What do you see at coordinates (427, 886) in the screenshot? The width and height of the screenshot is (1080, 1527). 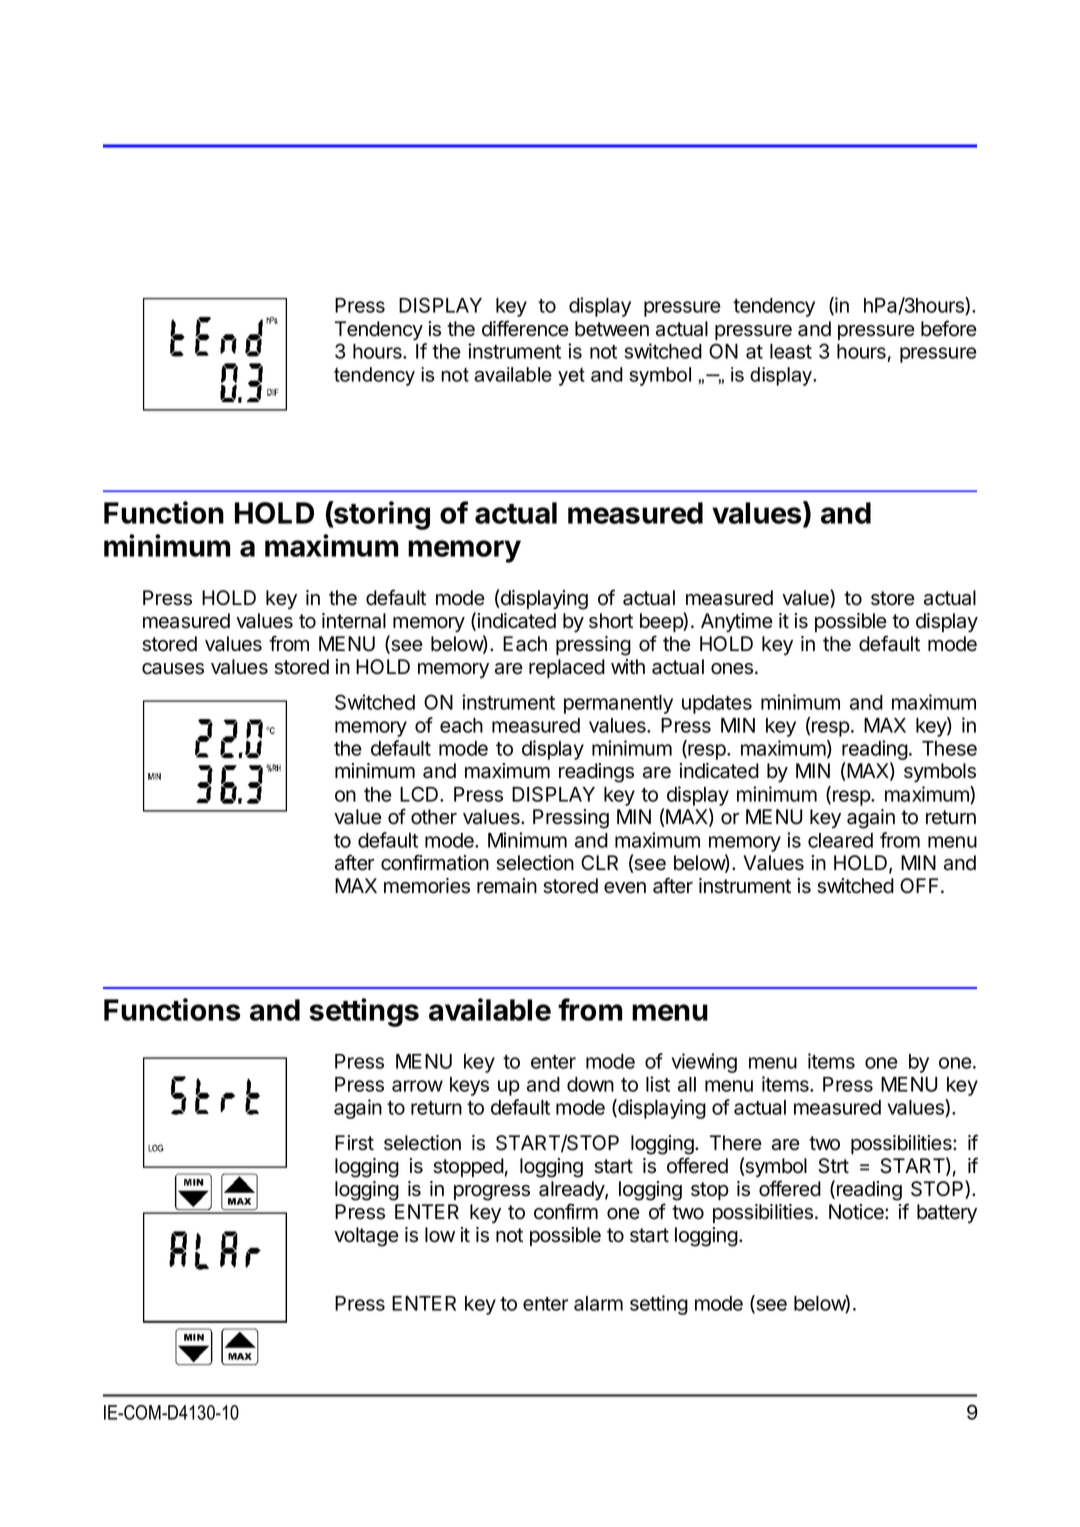 I see `memories` at bounding box center [427, 886].
